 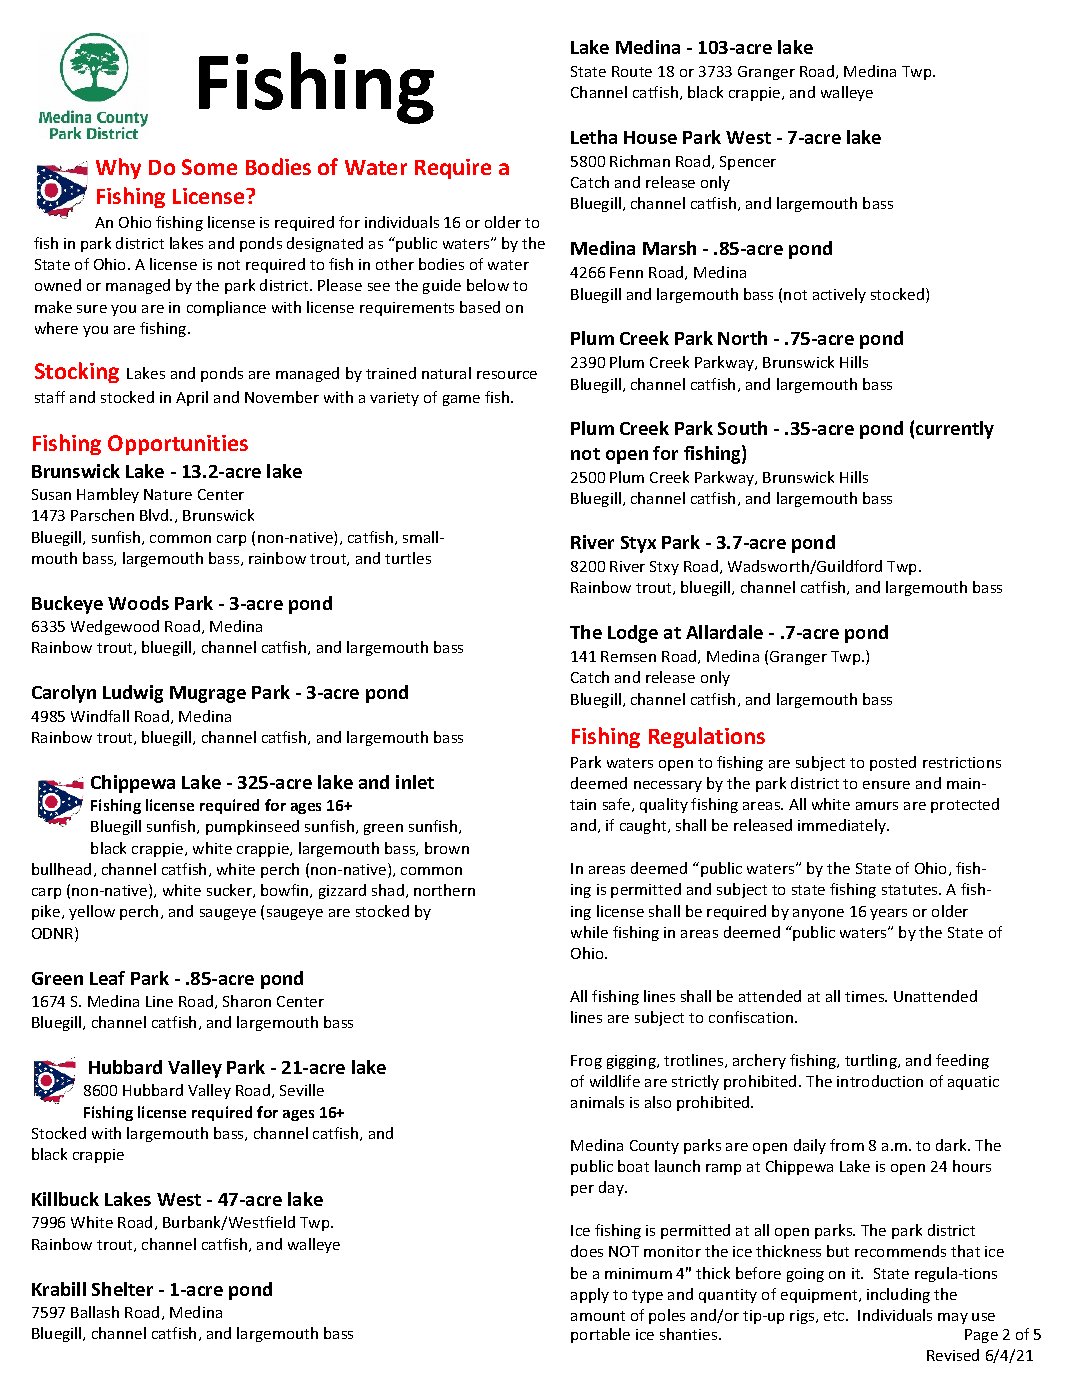 What do you see at coordinates (589, 932) in the screenshot?
I see `while` at bounding box center [589, 932].
